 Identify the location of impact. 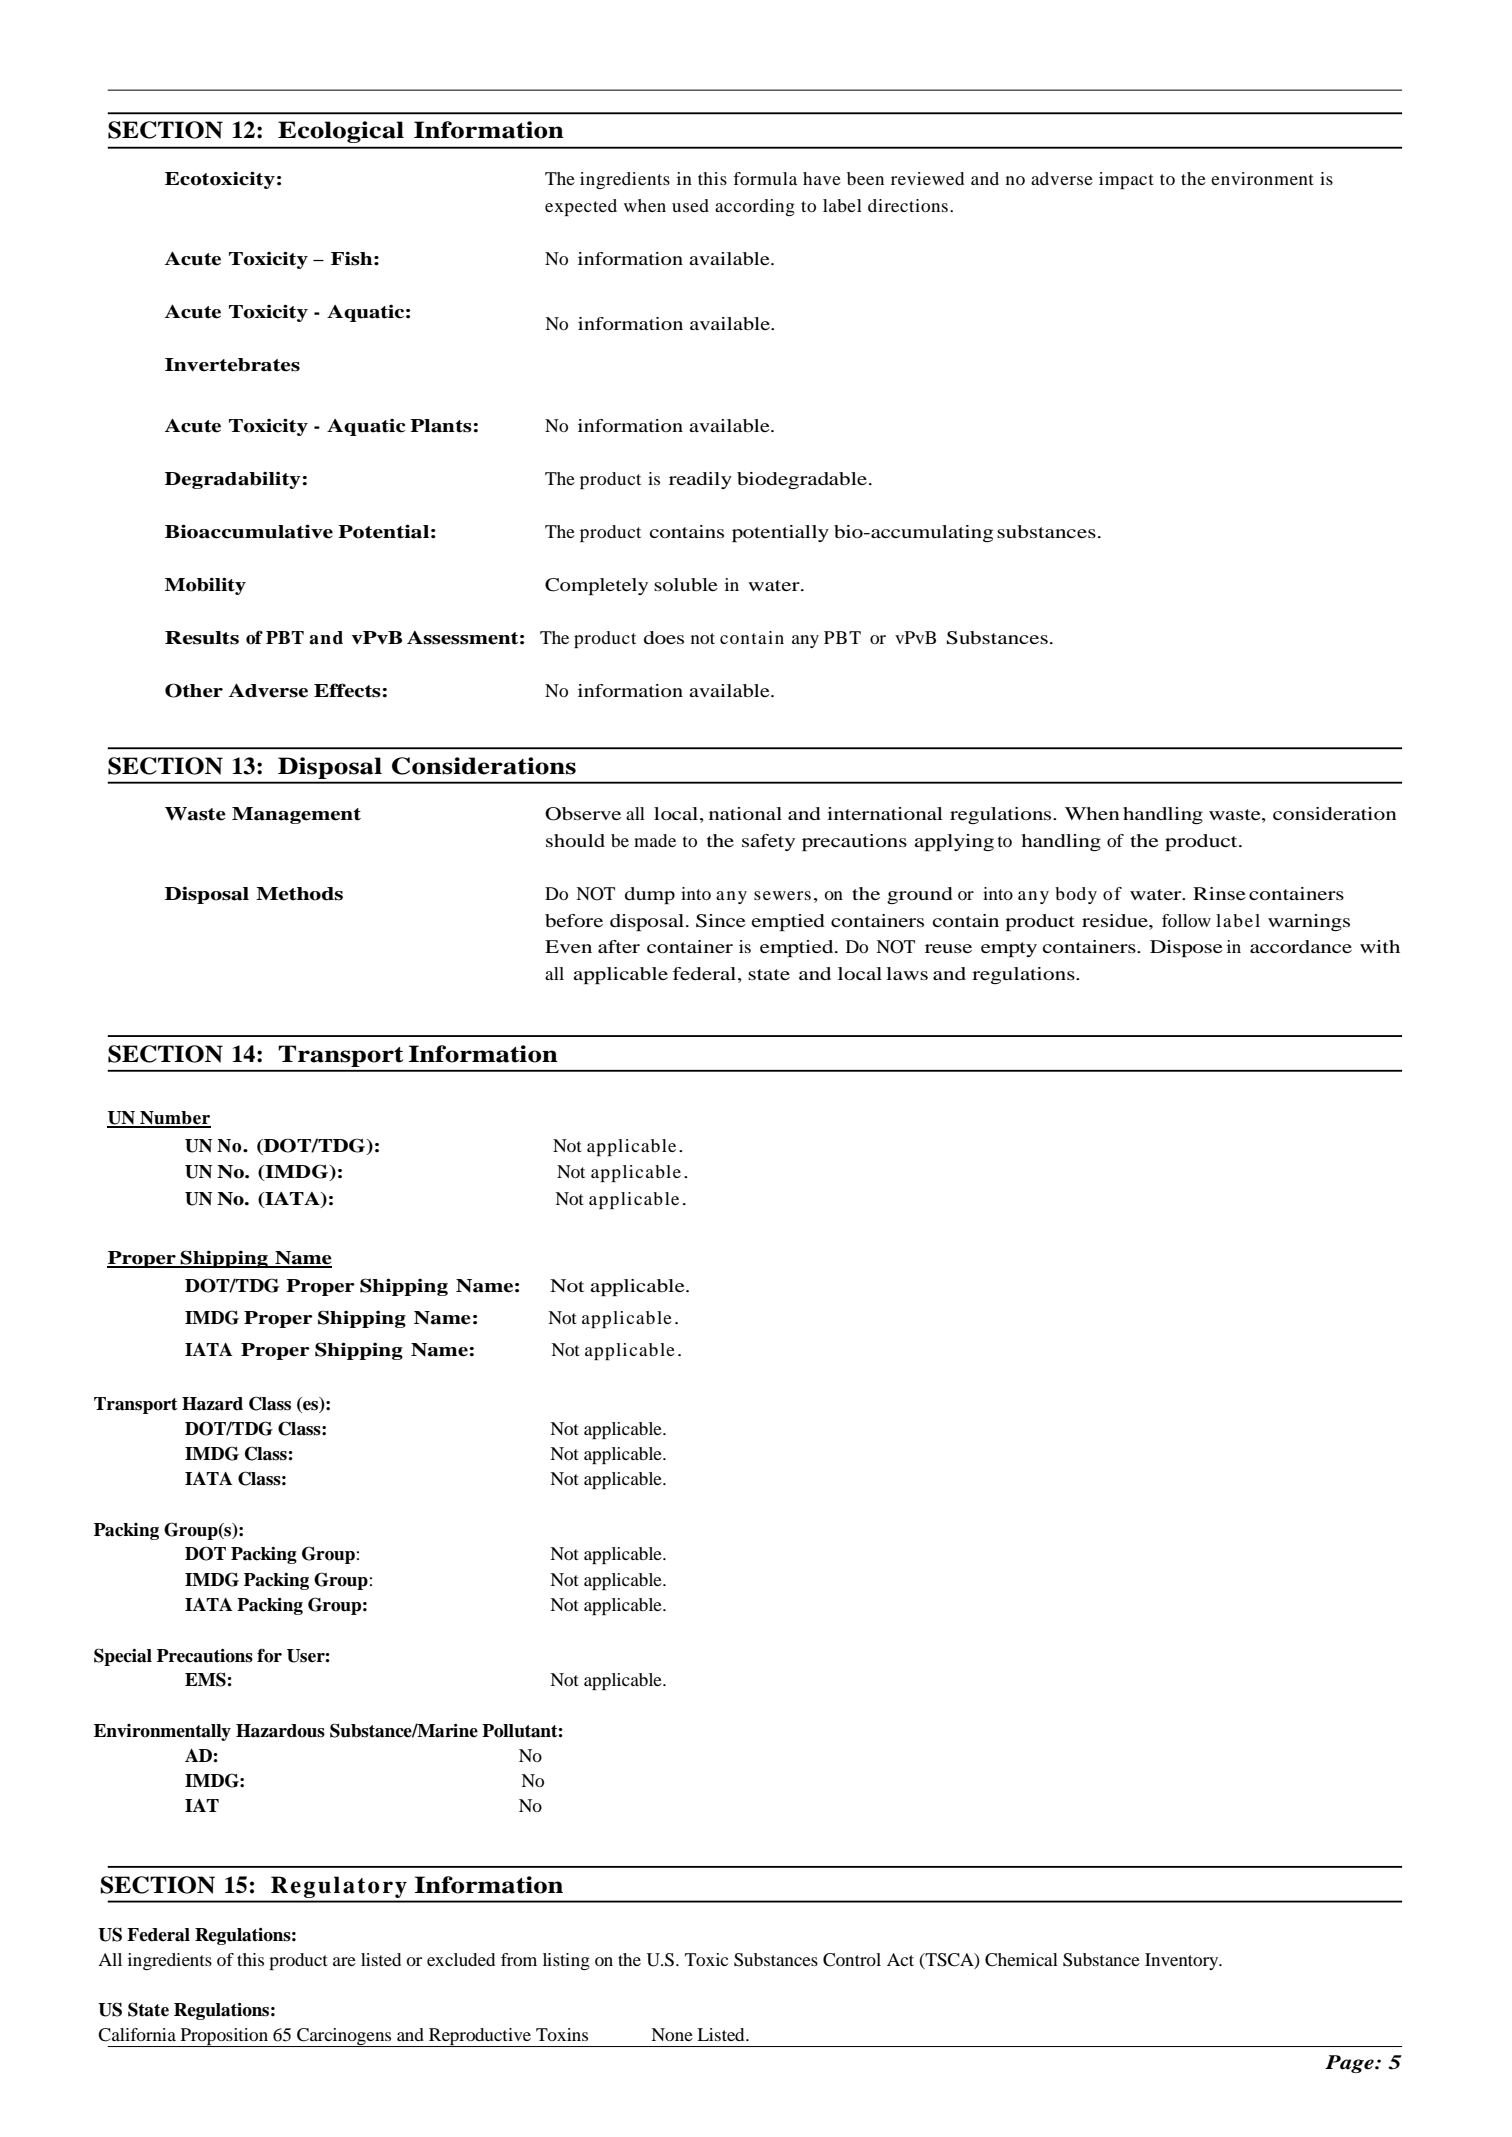
(1126, 180).
